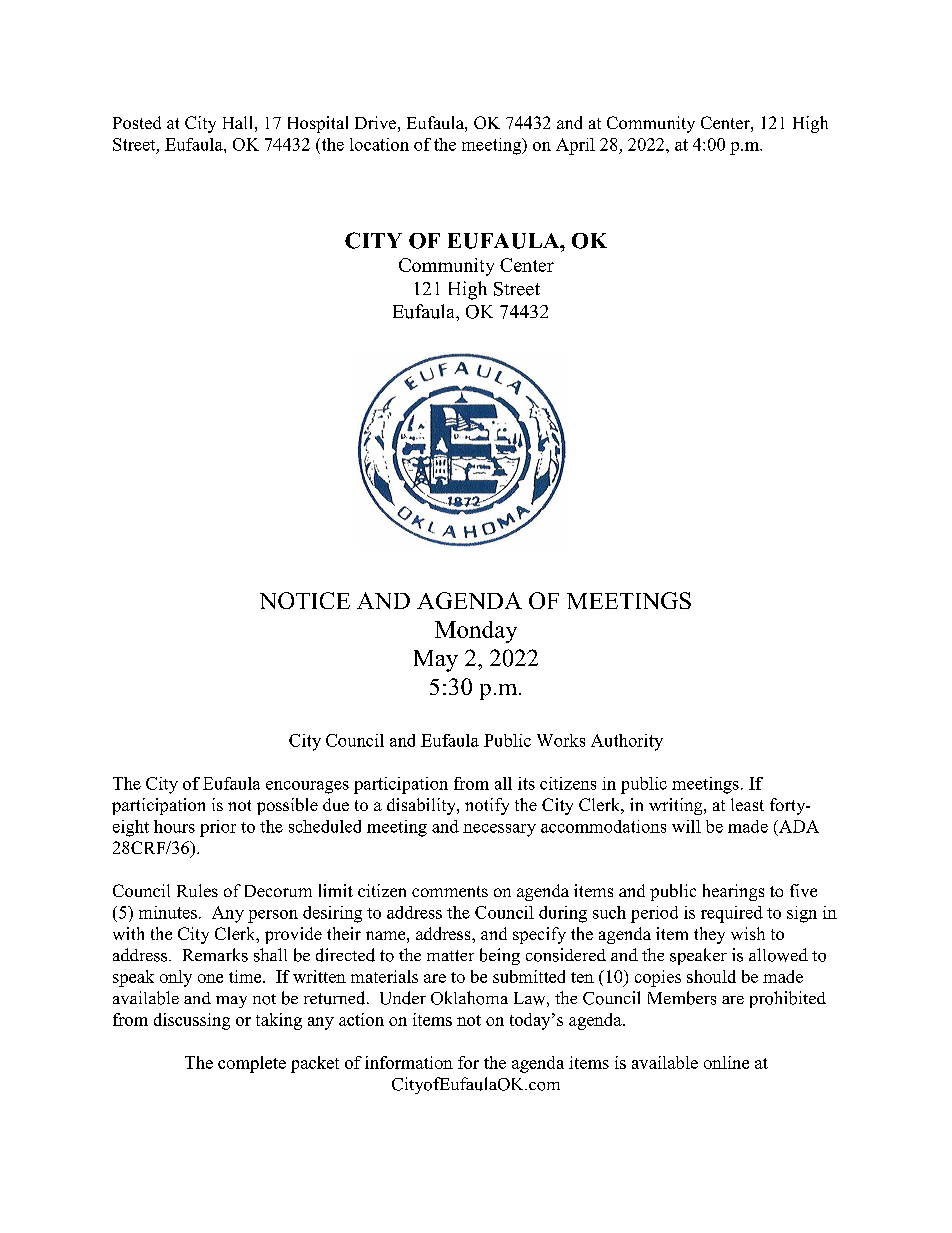  What do you see at coordinates (476, 632) in the screenshot?
I see `Monday` at bounding box center [476, 632].
